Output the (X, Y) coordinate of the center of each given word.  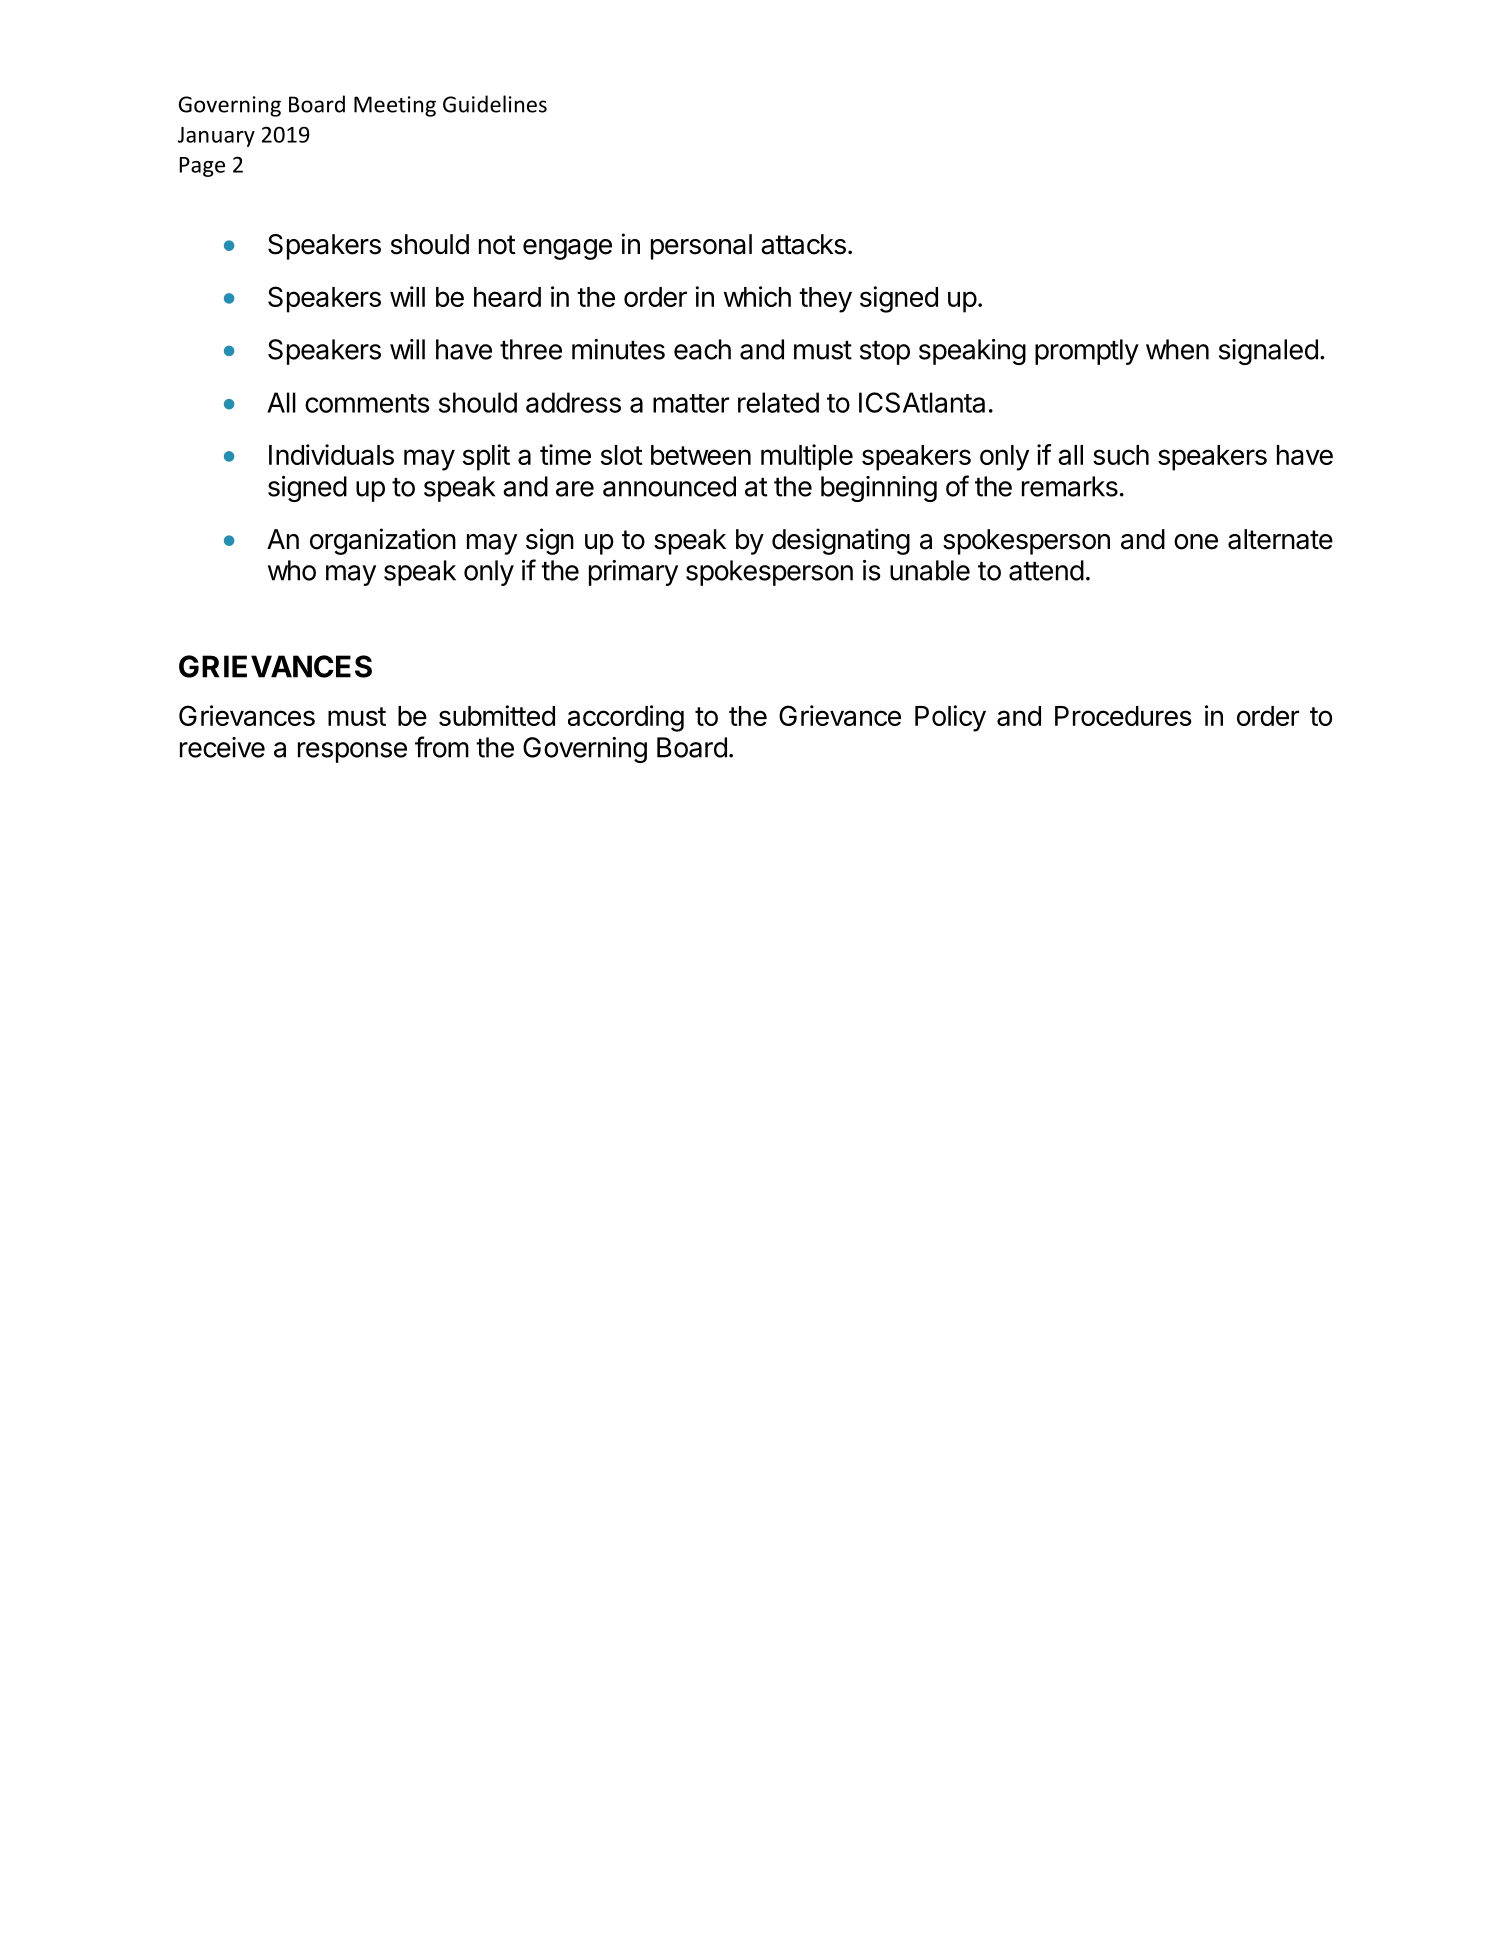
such (1121, 455)
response (352, 752)
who (292, 570)
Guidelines (495, 104)
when (1177, 349)
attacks (803, 244)
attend (1046, 570)
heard (507, 297)
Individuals (331, 454)
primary (633, 573)
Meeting (395, 106)
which (757, 296)
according (626, 718)
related (778, 402)
